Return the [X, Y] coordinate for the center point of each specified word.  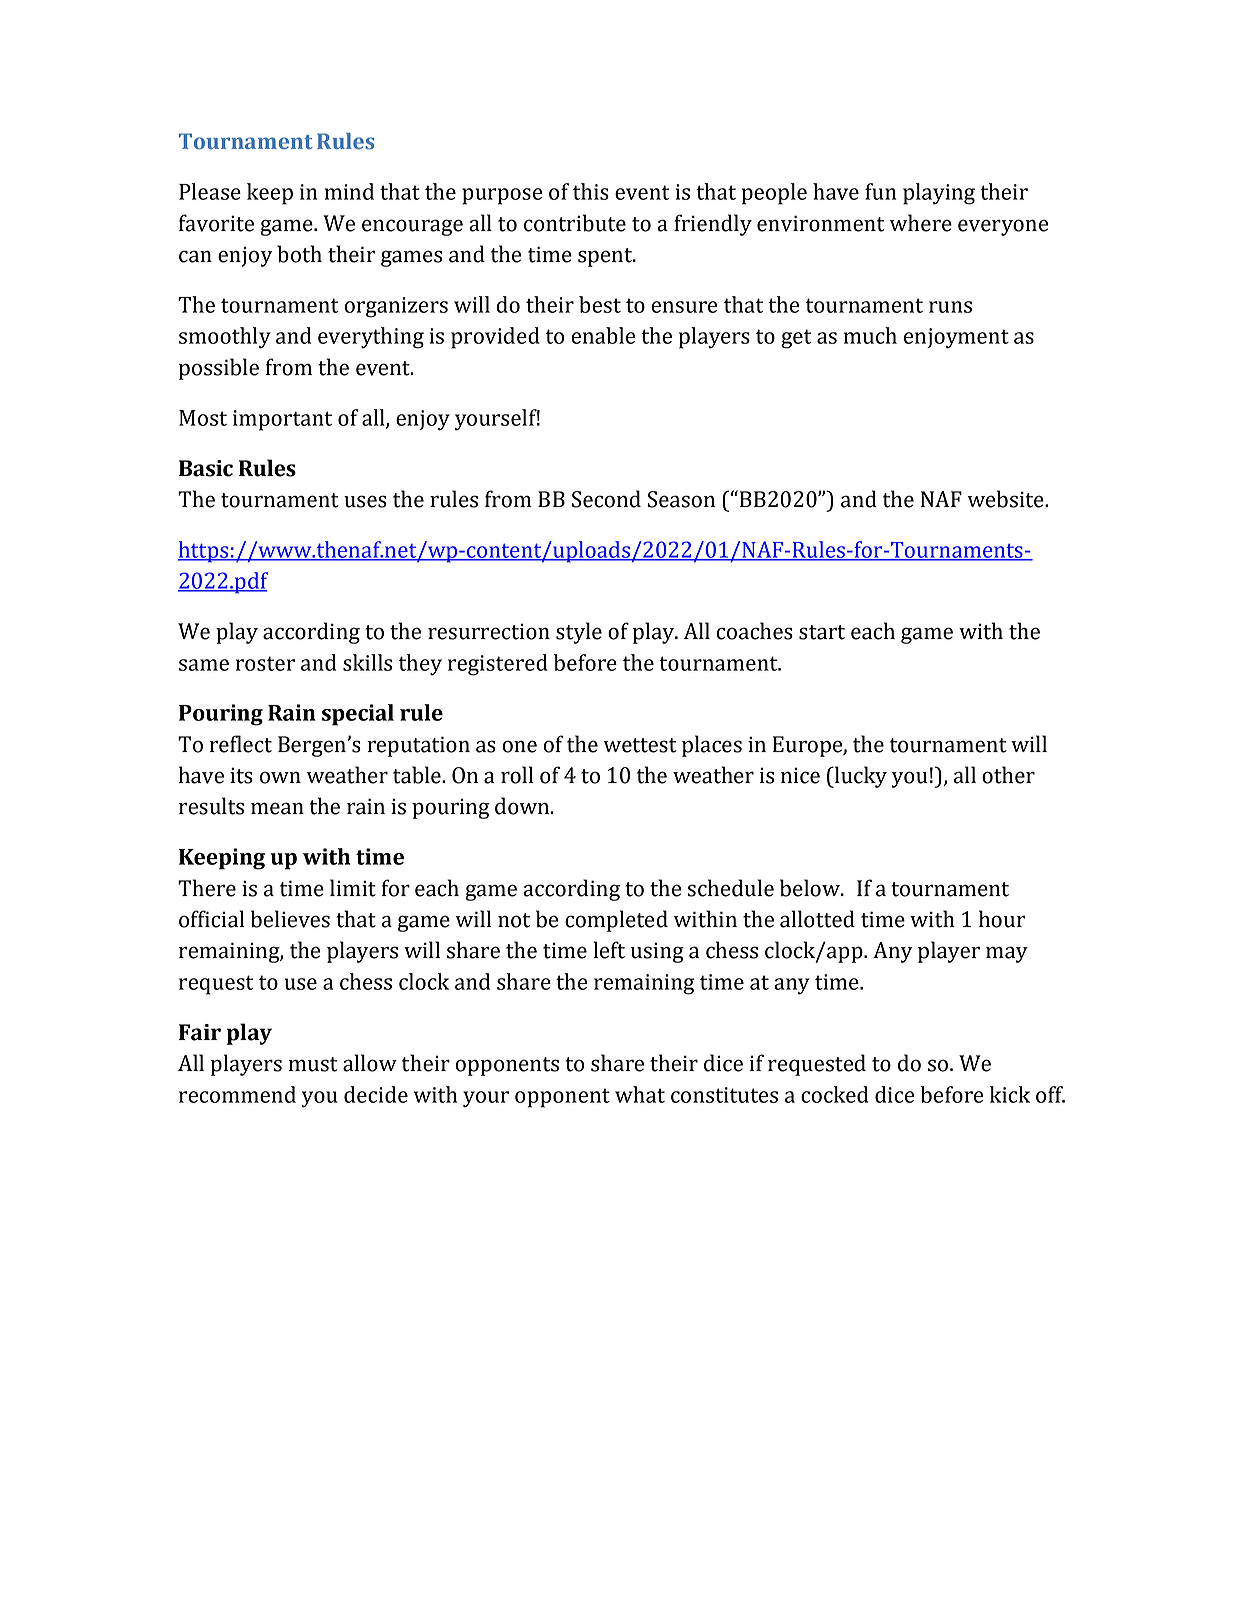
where [921, 223]
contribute [575, 223]
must [313, 1064]
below [811, 888]
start [822, 632]
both [299, 254]
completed [616, 921]
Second [606, 499]
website [1006, 499]
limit [353, 888]
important [282, 420]
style [579, 633]
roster [265, 663]
